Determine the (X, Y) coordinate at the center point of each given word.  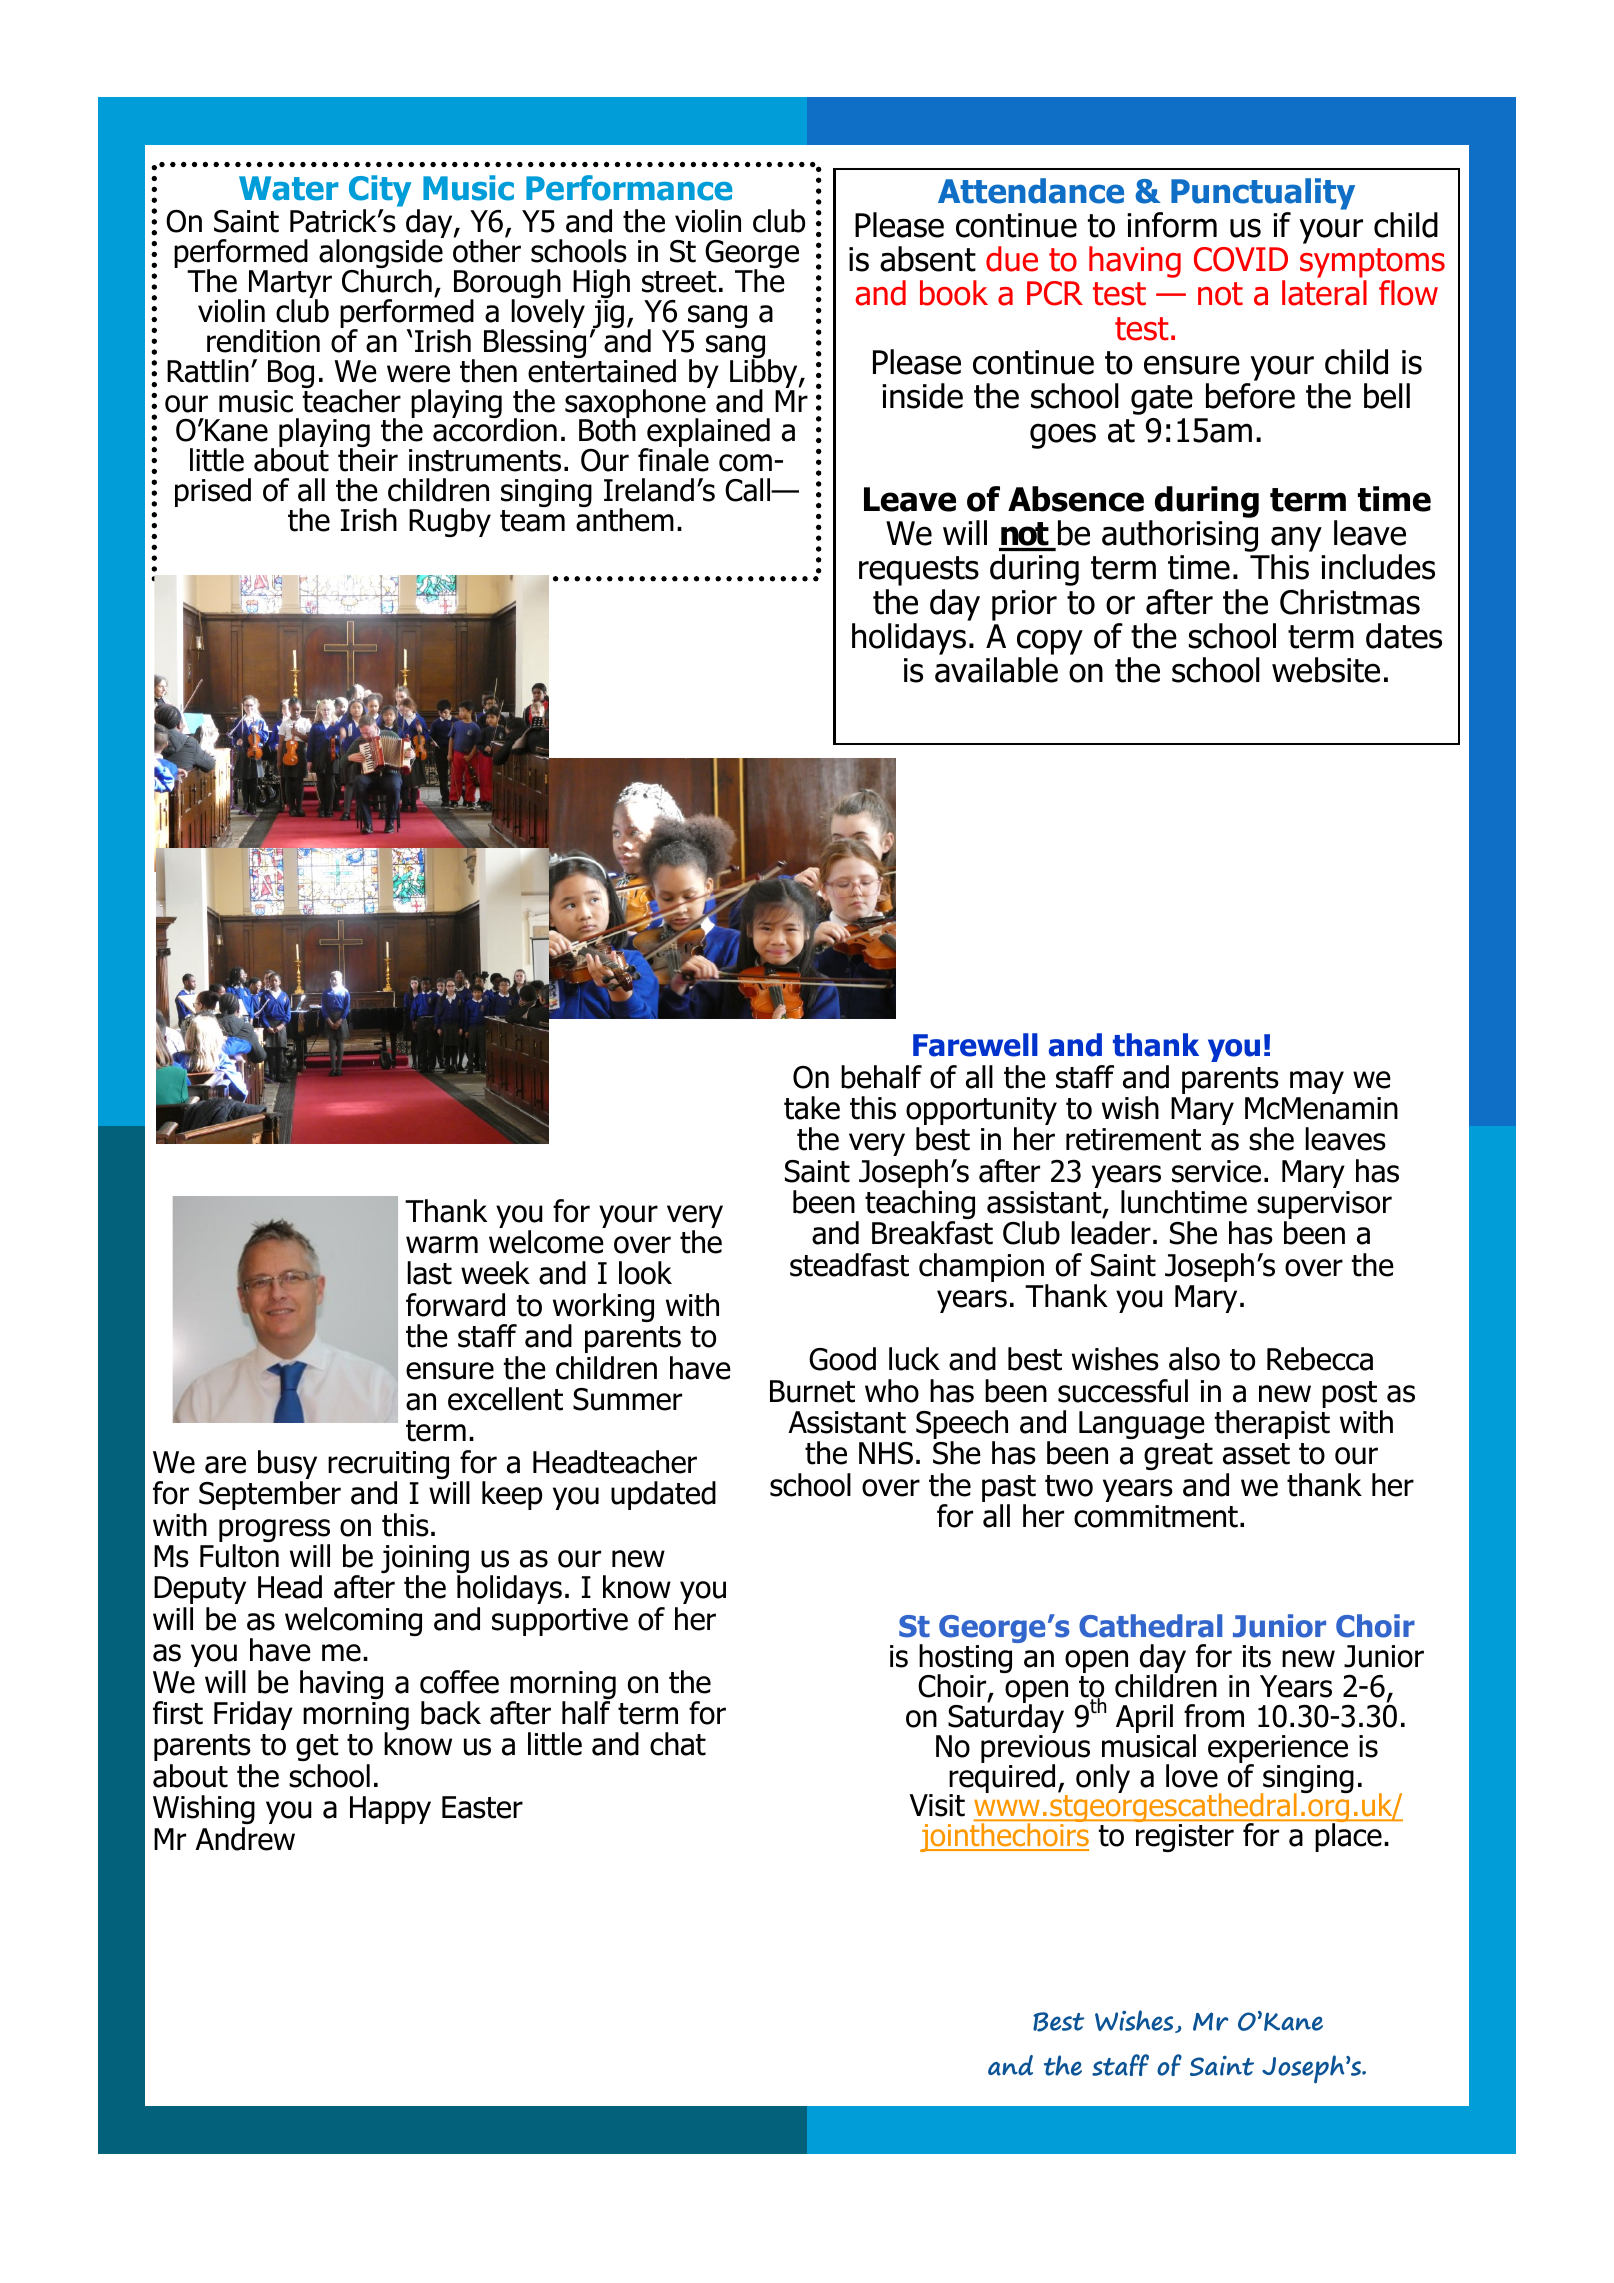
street (679, 282)
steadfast (849, 1265)
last (429, 1273)
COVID (1241, 259)
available (996, 670)
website (1326, 670)
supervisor (1324, 1206)
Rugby (450, 522)
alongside (381, 254)
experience (1278, 1750)
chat (678, 1744)
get (317, 1747)
